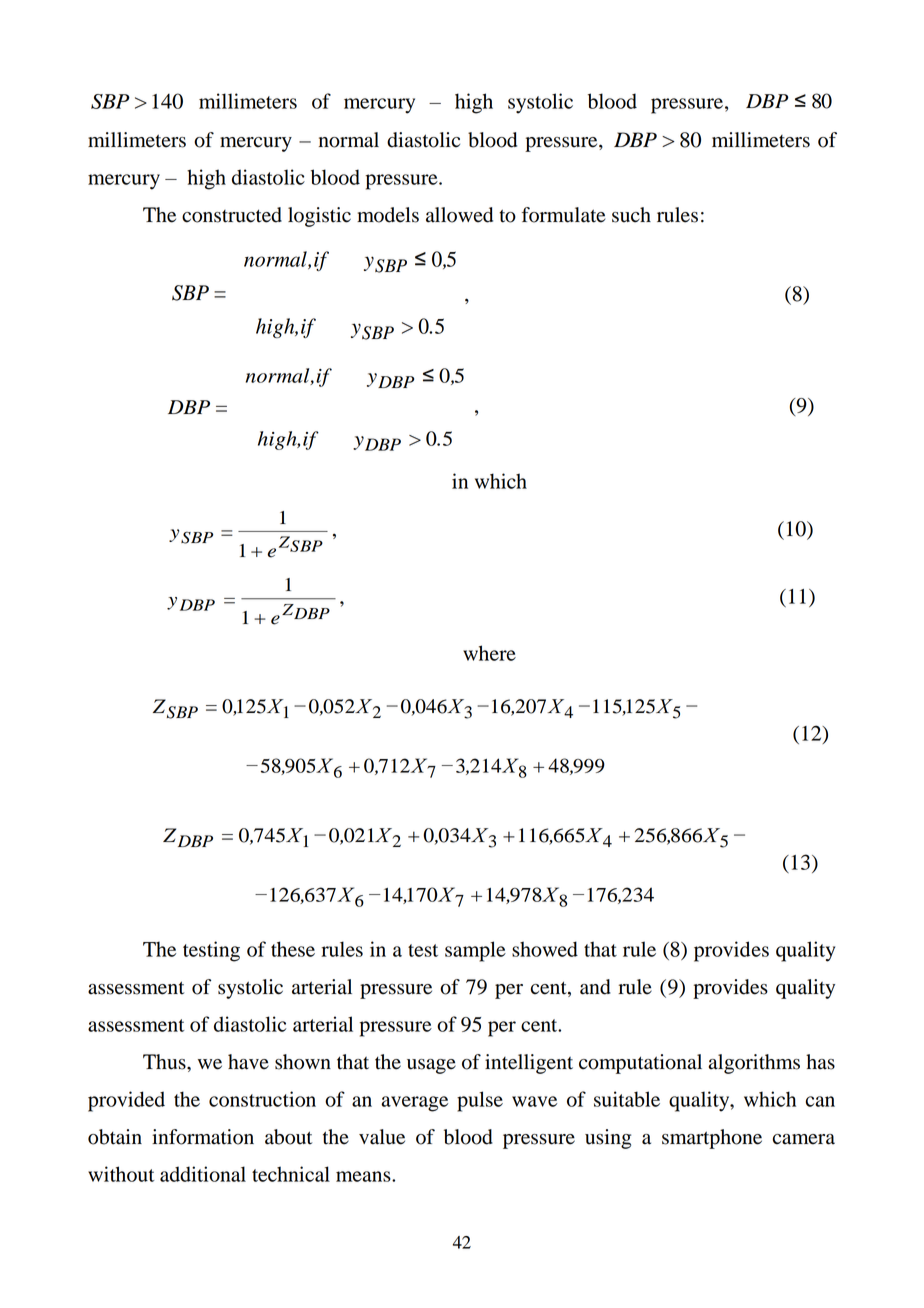 The width and height of the image is (924, 1308). I want to click on these, so click(293, 949).
